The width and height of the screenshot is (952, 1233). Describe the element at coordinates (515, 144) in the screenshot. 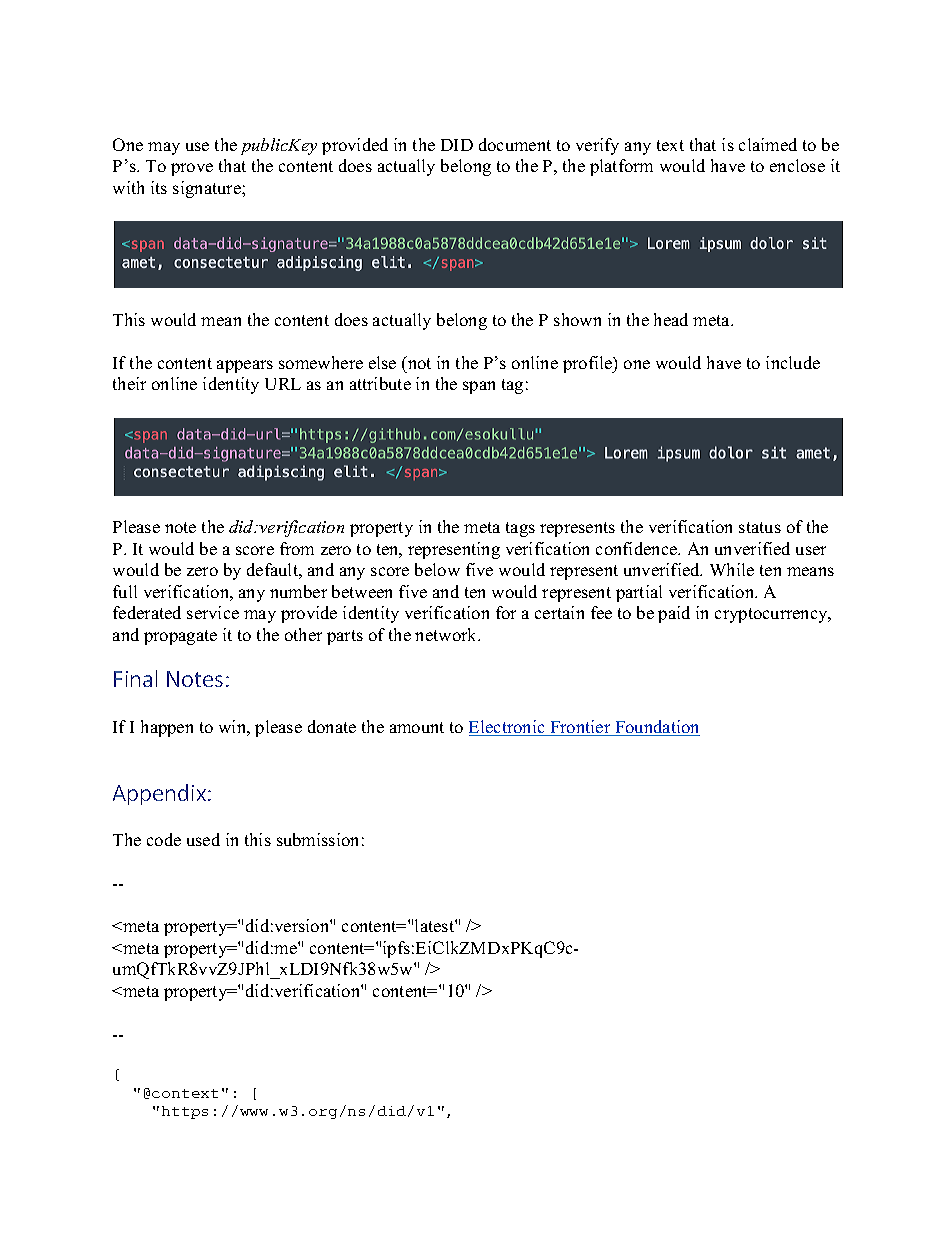

I see `document` at that location.
